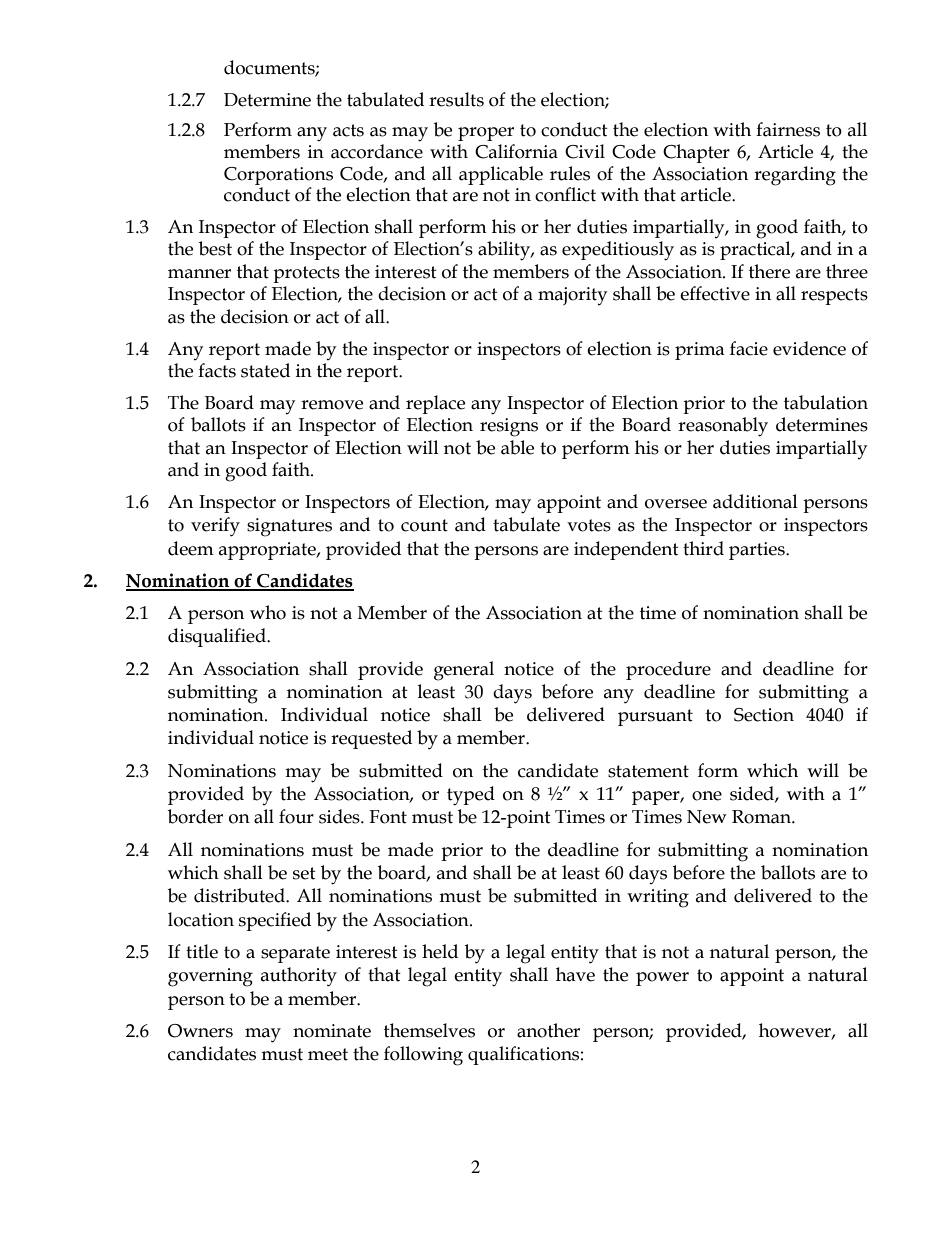  What do you see at coordinates (758, 551) in the document?
I see `parties` at bounding box center [758, 551].
